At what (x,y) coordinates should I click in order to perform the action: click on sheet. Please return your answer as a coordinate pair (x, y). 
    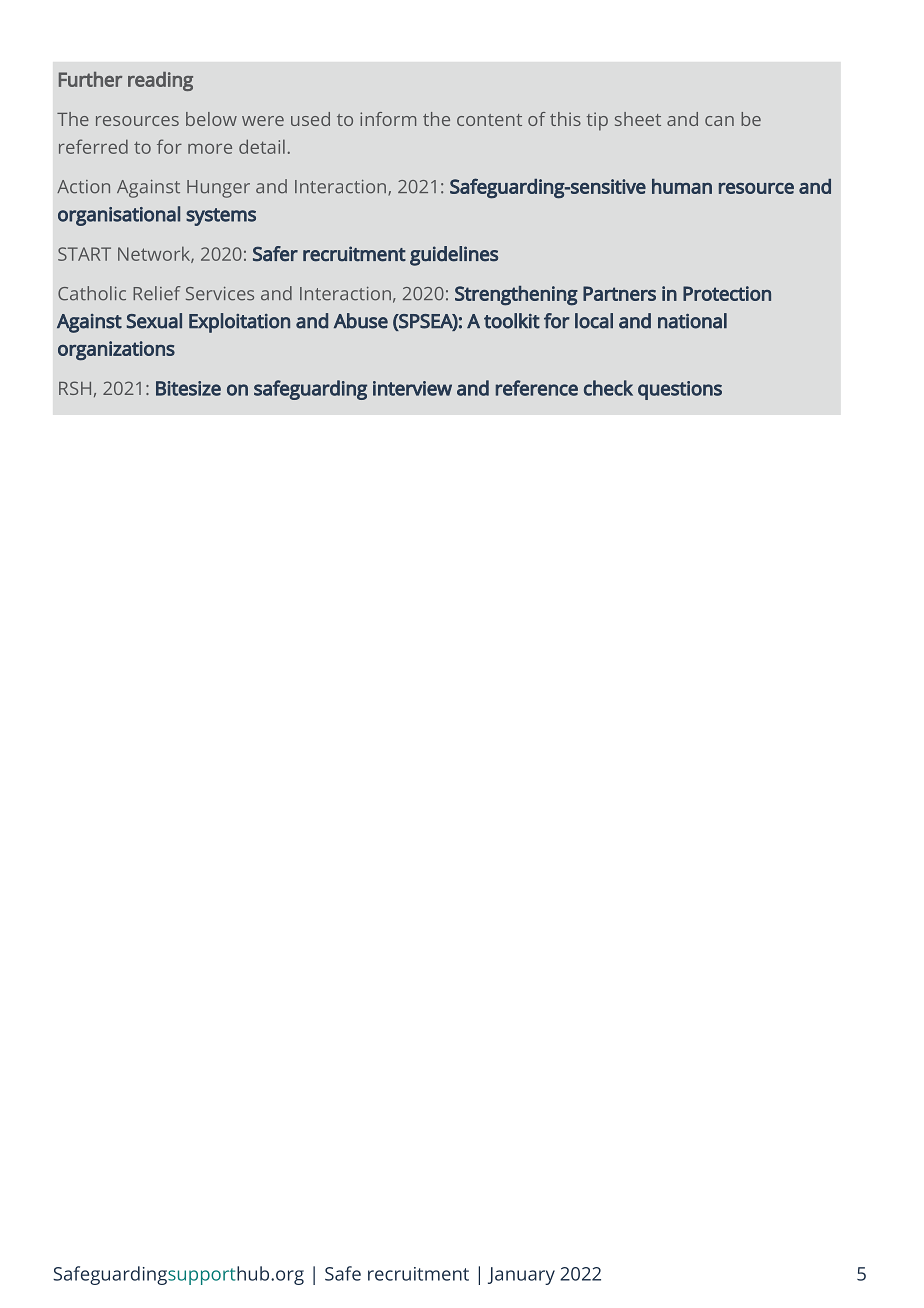
    Looking at the image, I should click on (638, 119).
